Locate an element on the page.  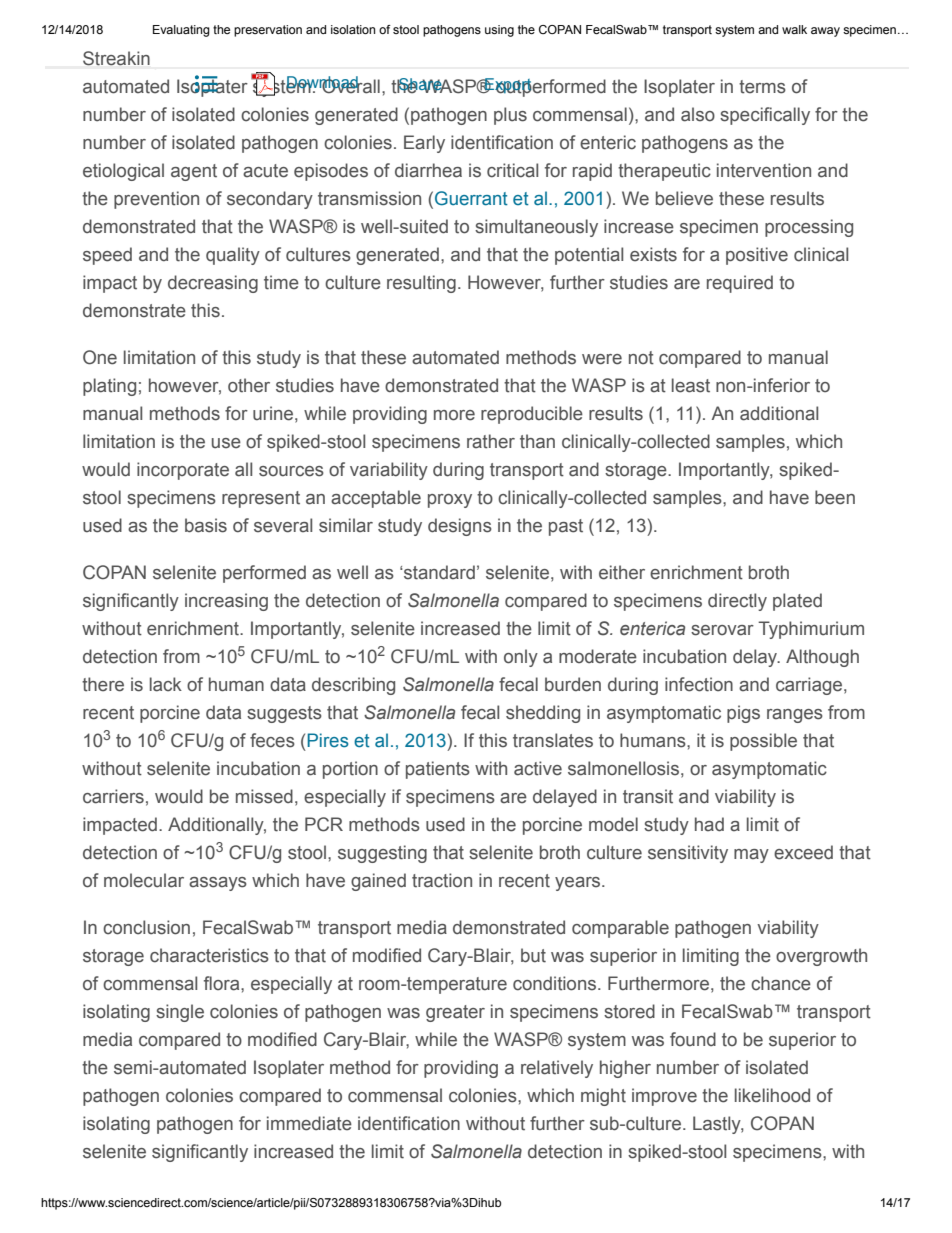
resulting is located at coordinates (421, 284).
